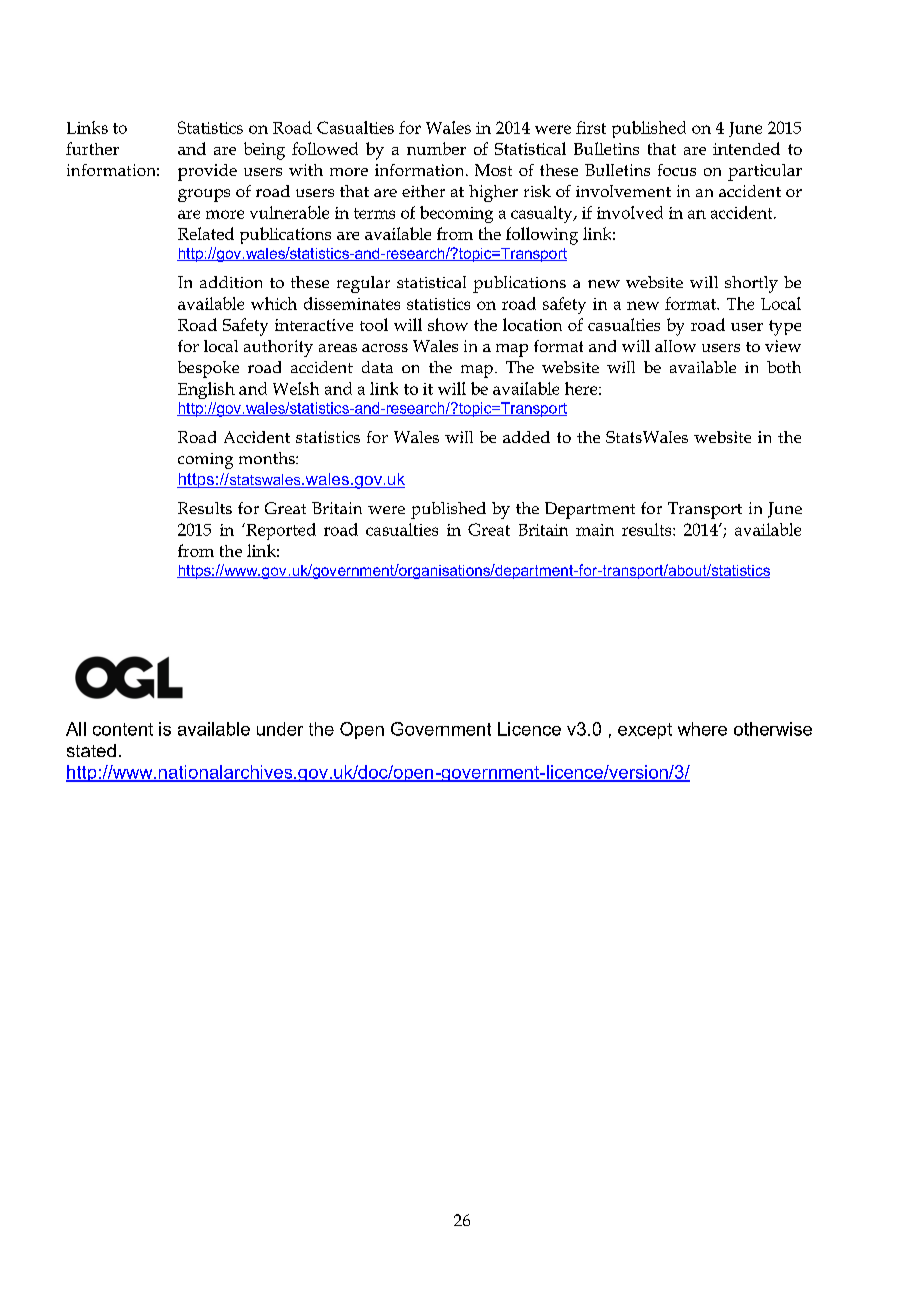 The width and height of the image is (924, 1308). What do you see at coordinates (377, 367) in the image?
I see `data` at bounding box center [377, 367].
